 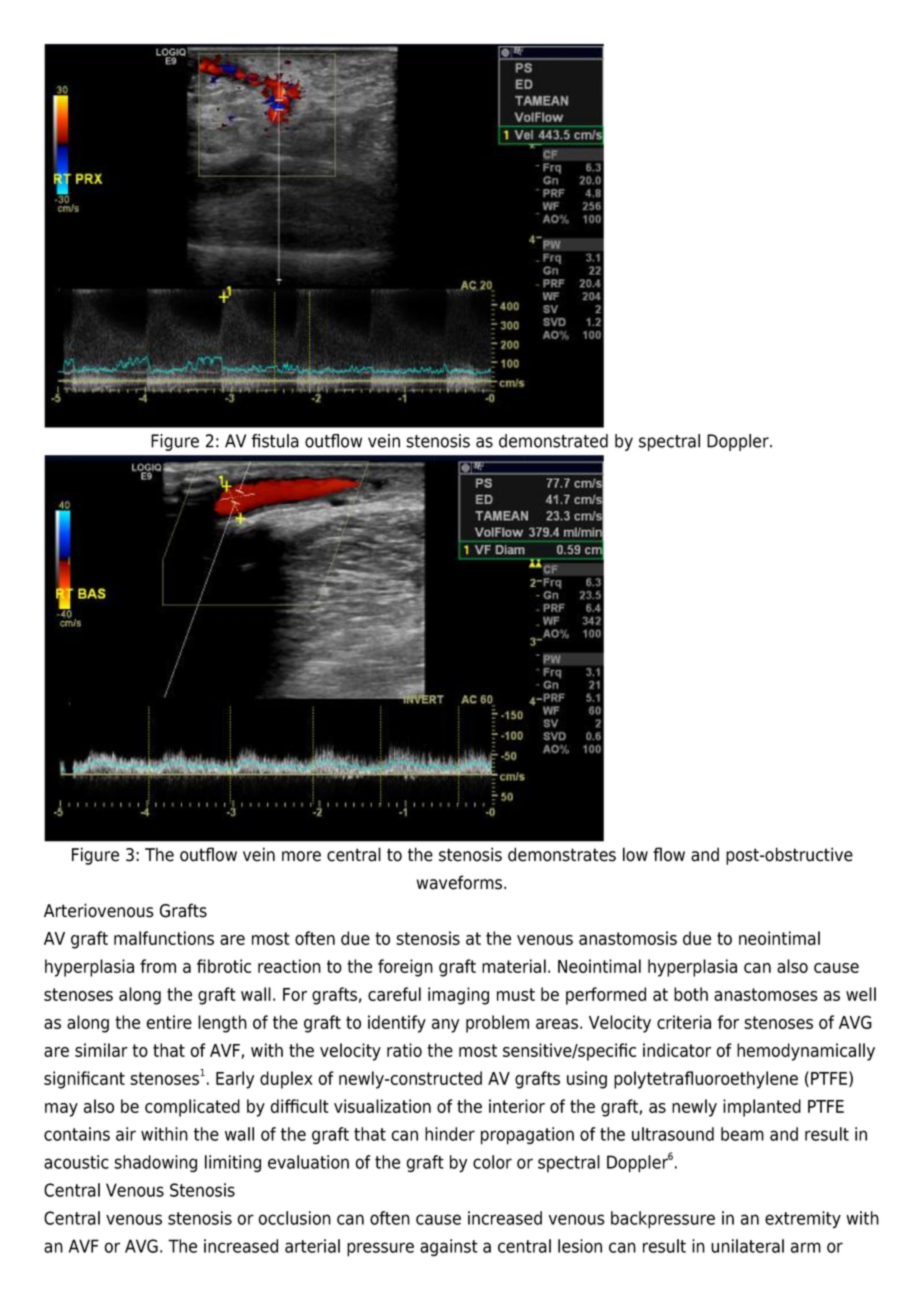 What do you see at coordinates (553, 441) in the document?
I see `demonstrated` at bounding box center [553, 441].
